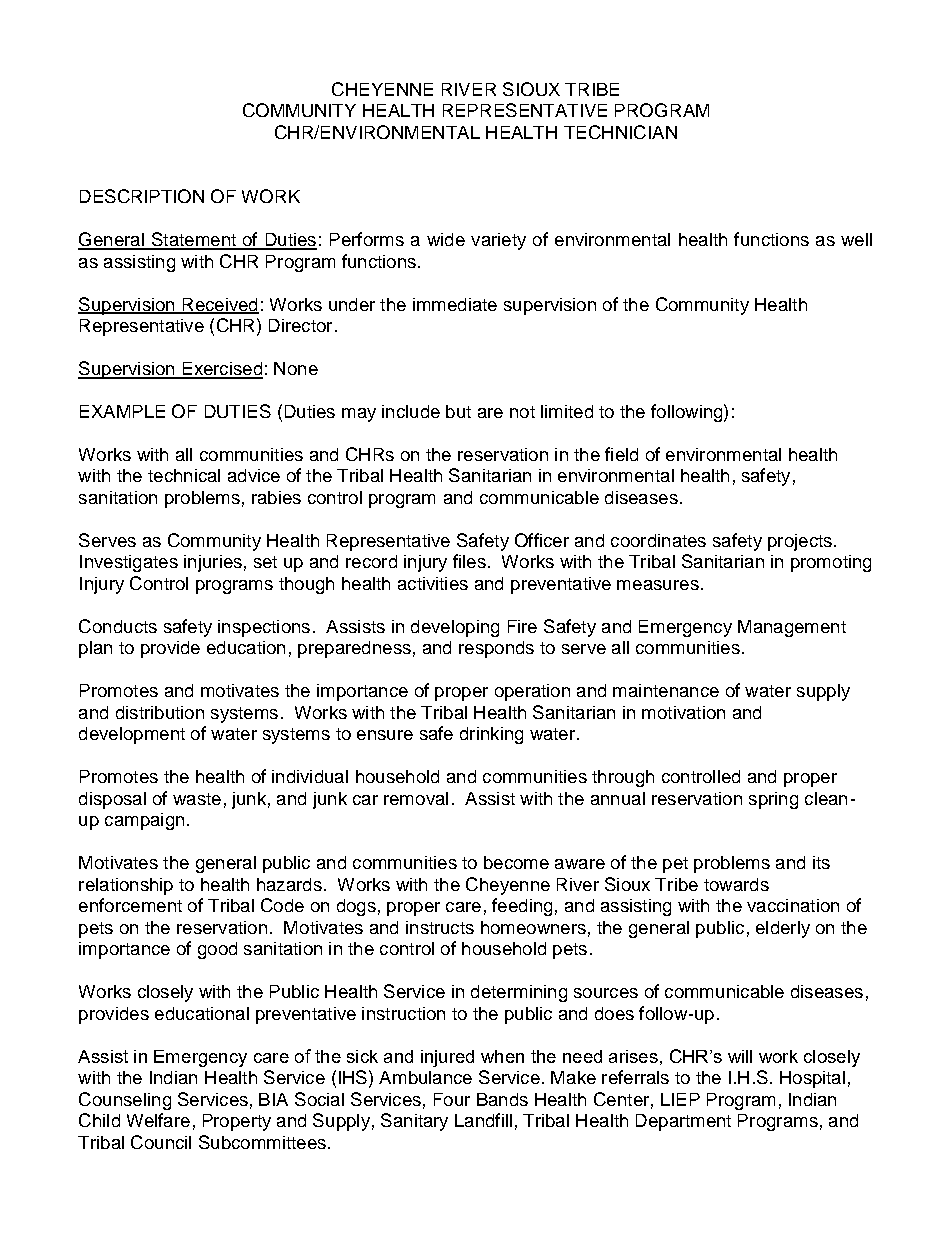  I want to click on relationship, so click(126, 886).
